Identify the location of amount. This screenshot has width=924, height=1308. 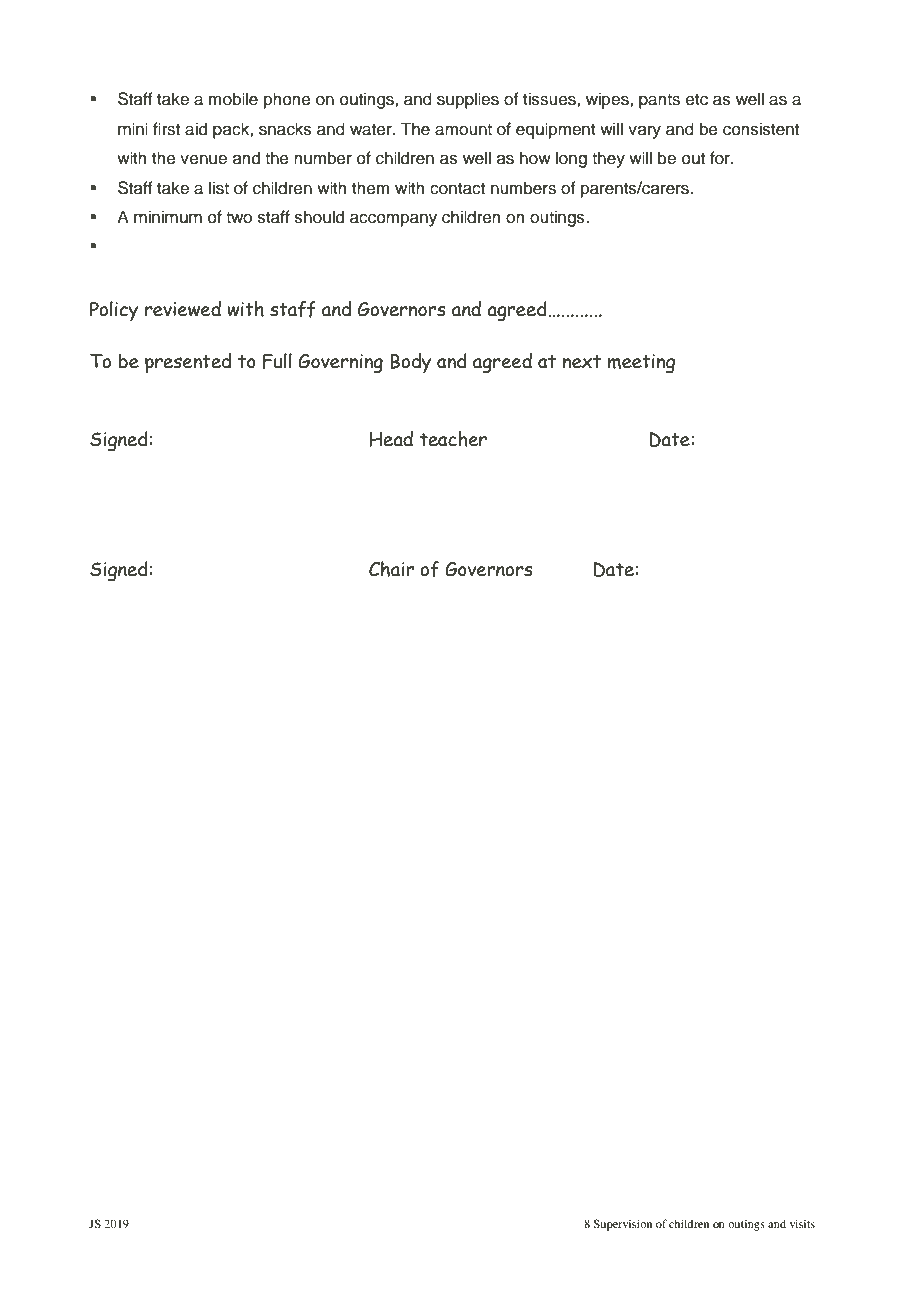
(463, 130).
